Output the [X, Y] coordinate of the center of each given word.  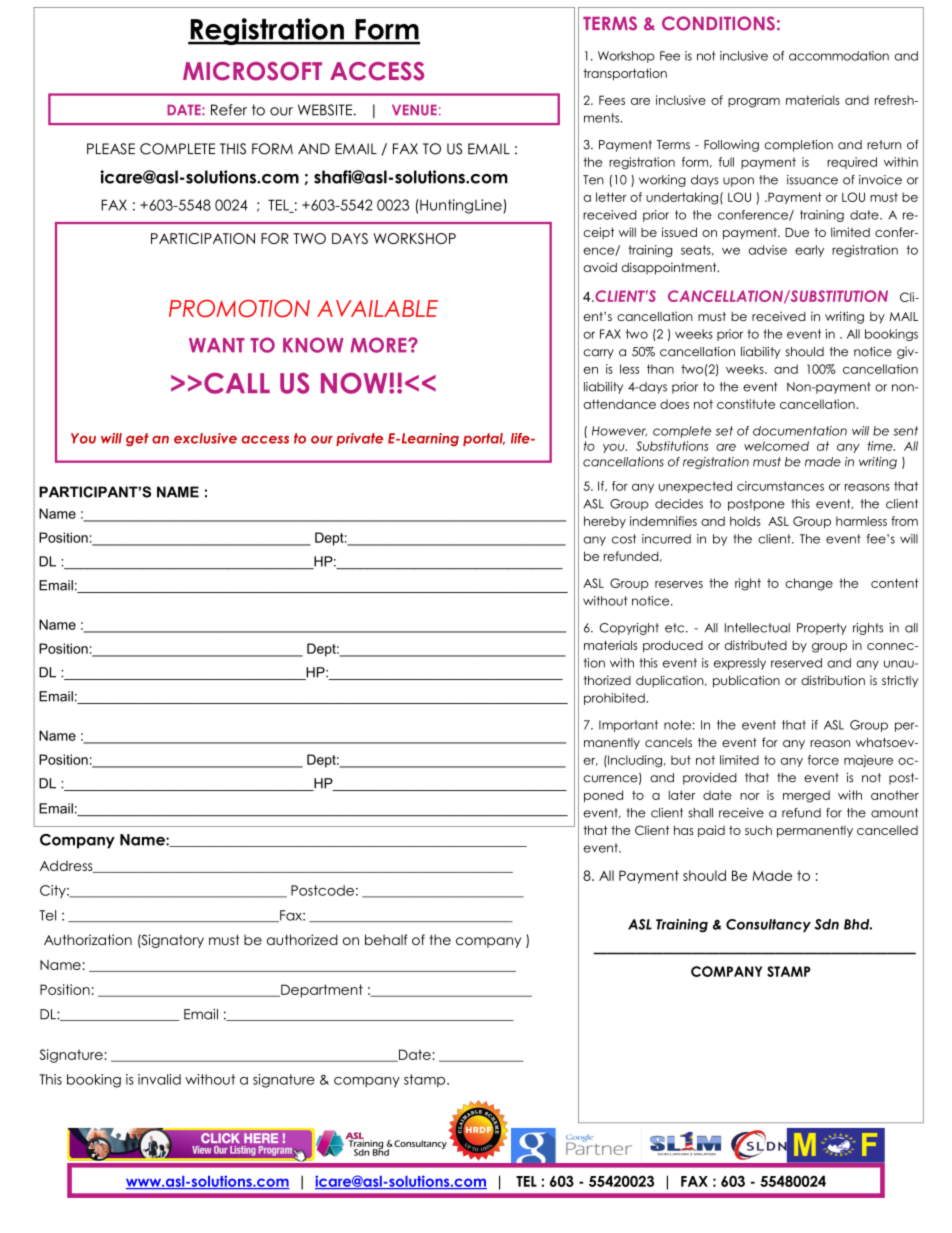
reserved [796, 663]
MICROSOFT [252, 71]
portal [484, 439]
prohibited [614, 699]
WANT [217, 345]
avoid [600, 267]
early [809, 251]
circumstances [780, 486]
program [754, 103]
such [758, 830]
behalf [386, 939]
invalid [159, 1079]
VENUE [414, 110]
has [684, 830]
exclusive [205, 438]
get [137, 440]
